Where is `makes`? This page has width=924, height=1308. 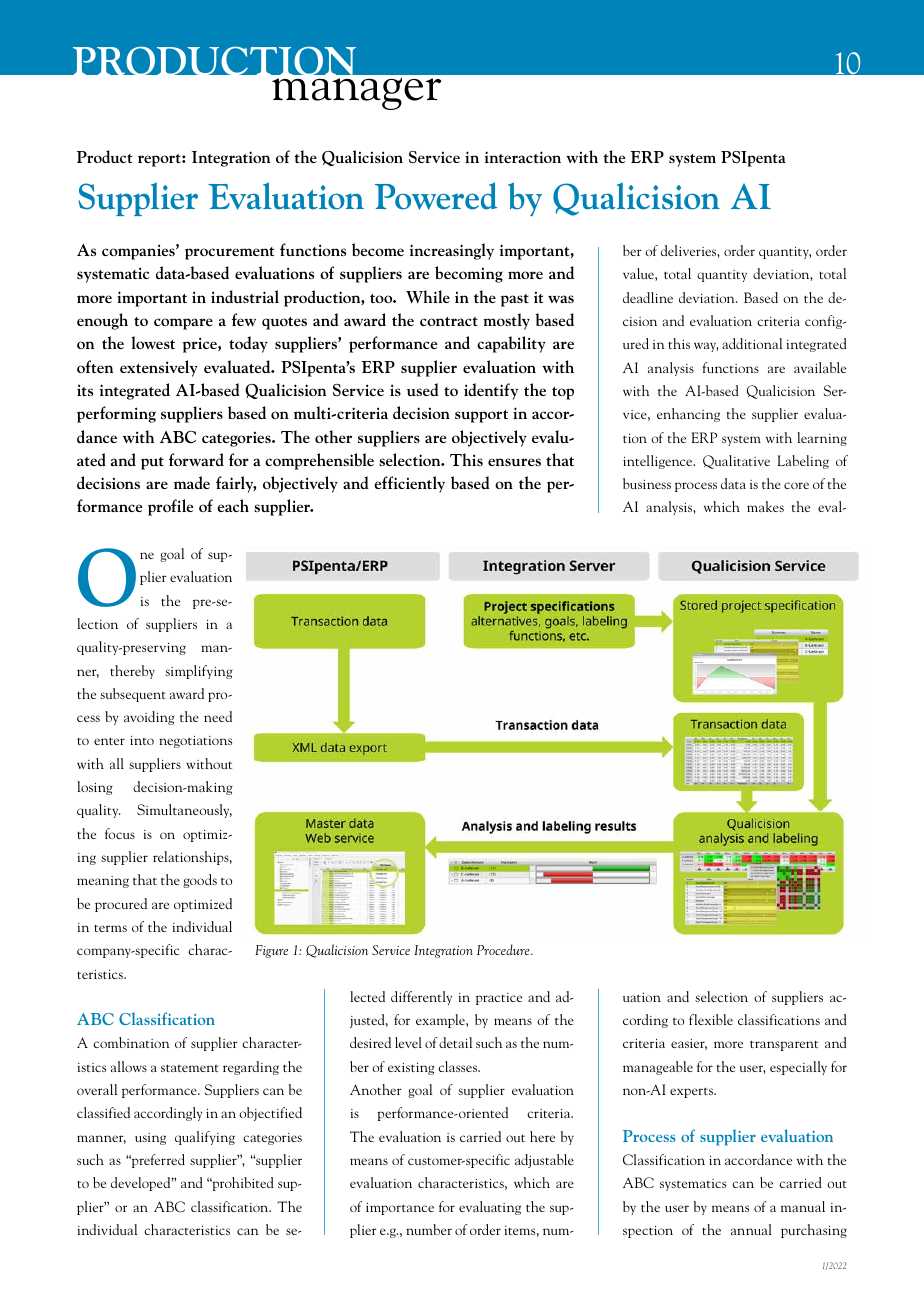 makes is located at coordinates (765, 506).
